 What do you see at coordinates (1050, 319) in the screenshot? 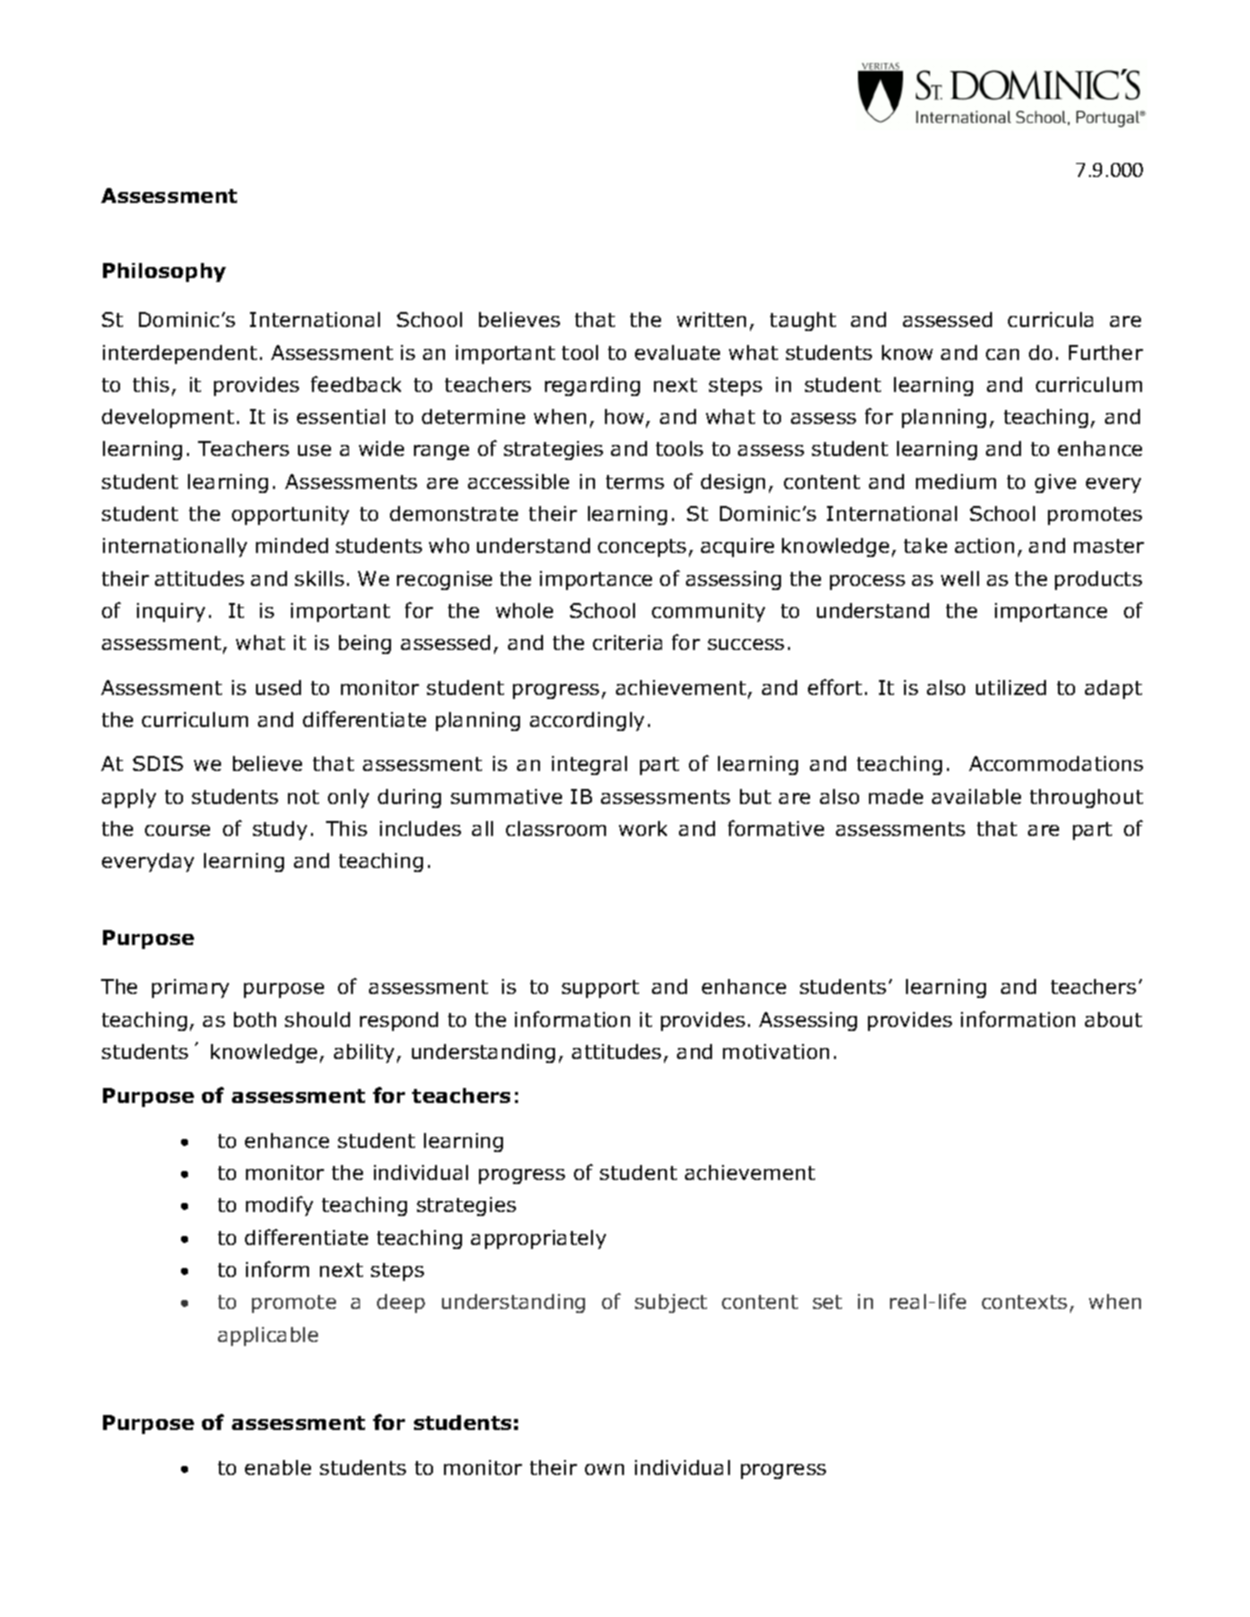
I see `curricula` at bounding box center [1050, 319].
